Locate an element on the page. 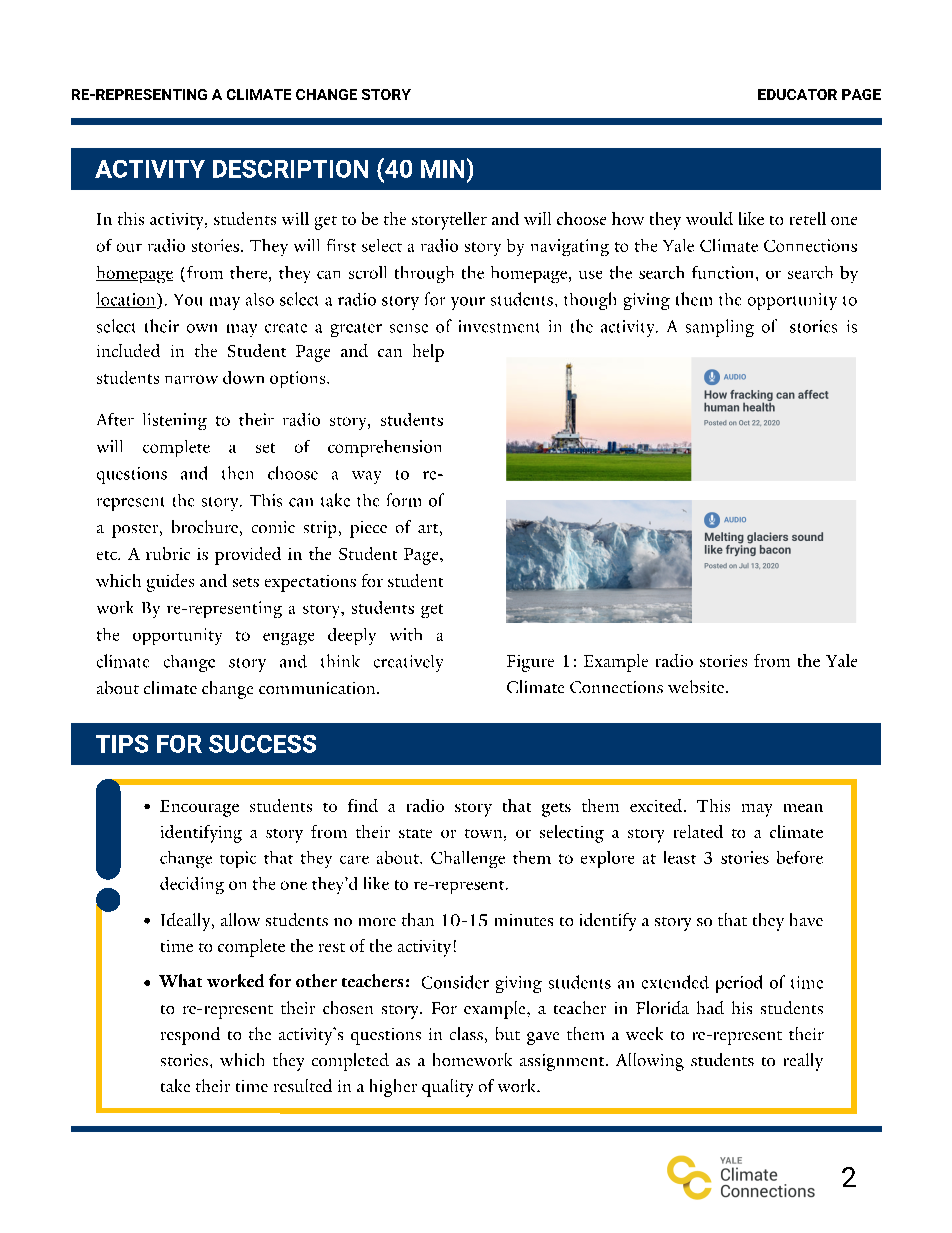  DESCRIPTION is located at coordinates (290, 169).
